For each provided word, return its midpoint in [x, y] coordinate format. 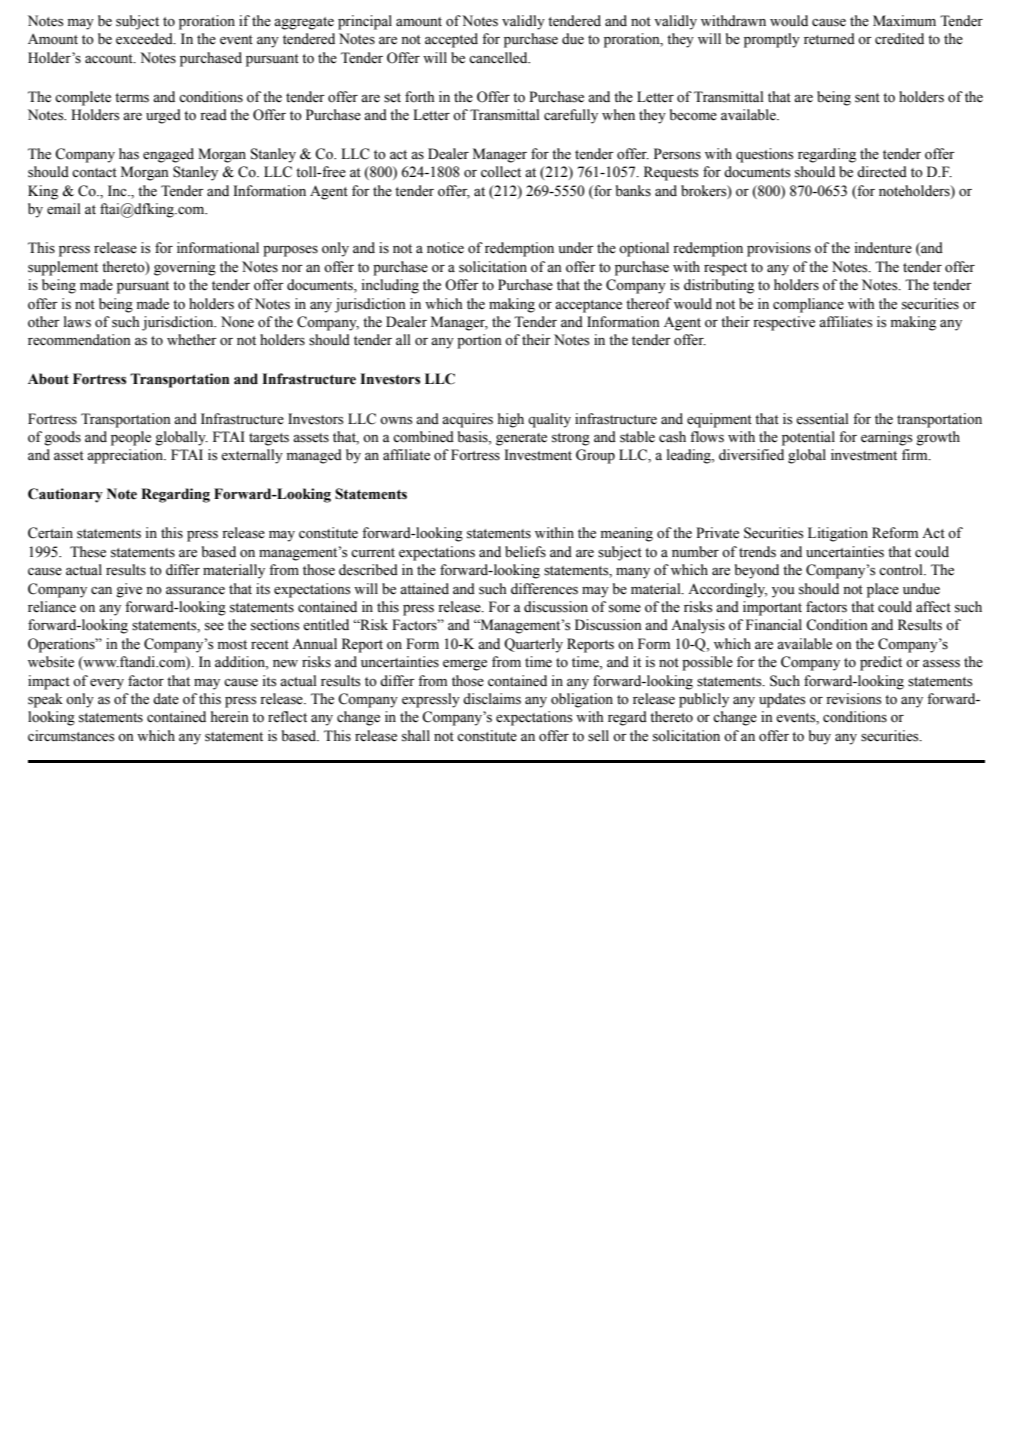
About [48, 379]
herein [230, 717]
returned [829, 39]
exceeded [145, 39]
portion [479, 341]
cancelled [499, 58]
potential [808, 438]
